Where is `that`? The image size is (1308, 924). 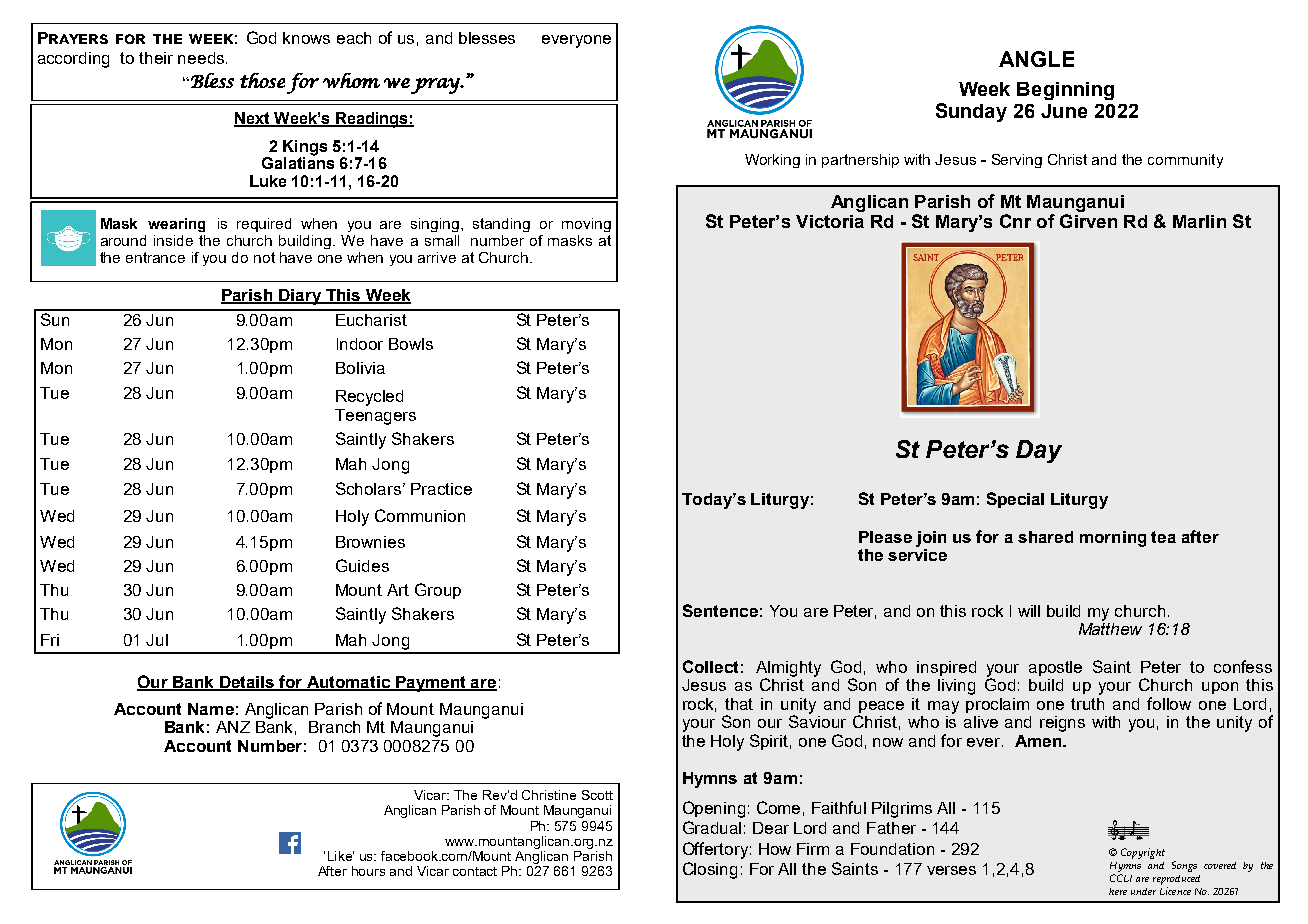
that is located at coordinates (739, 704).
